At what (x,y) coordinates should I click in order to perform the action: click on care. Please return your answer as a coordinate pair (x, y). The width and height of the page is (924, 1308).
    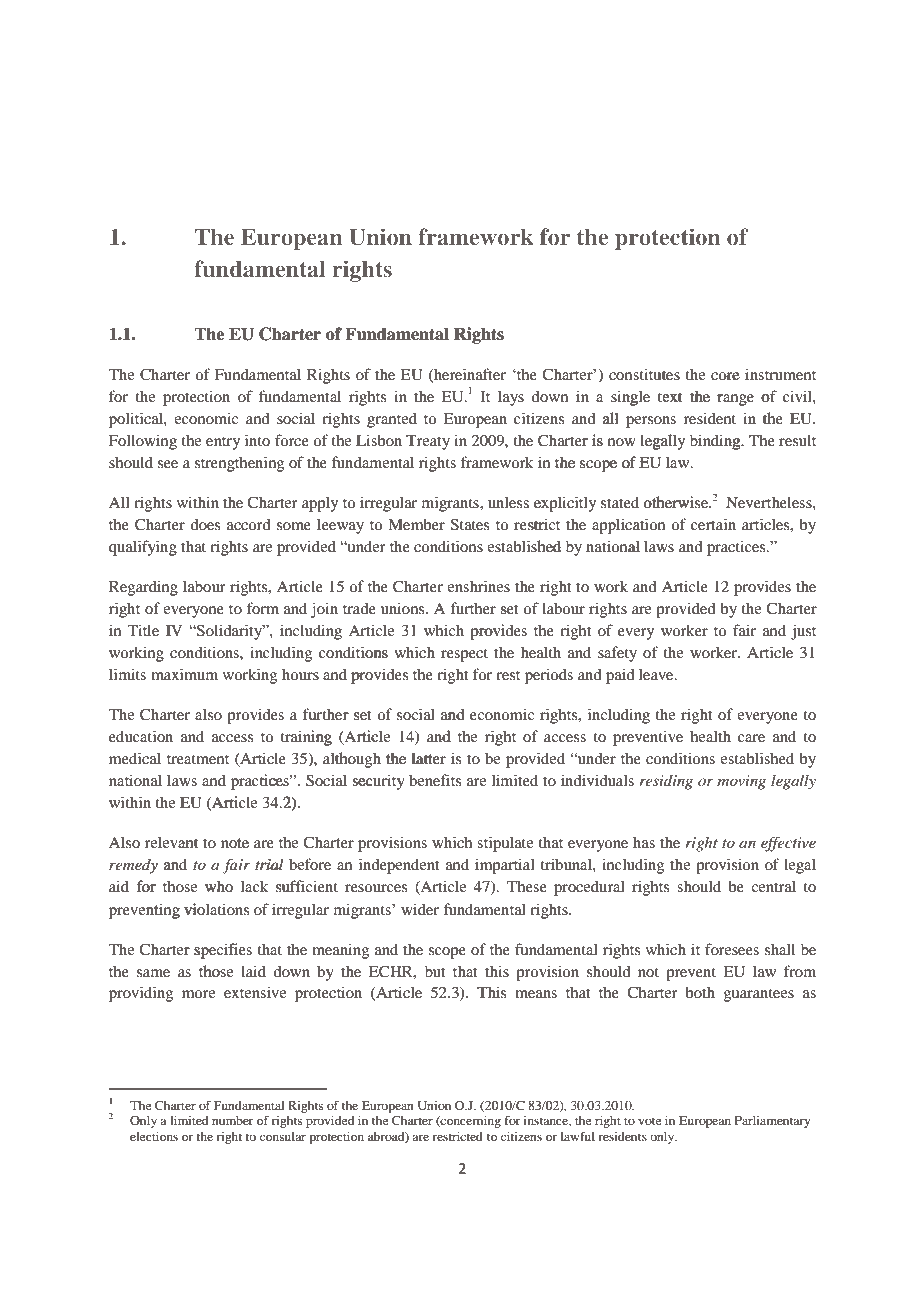
    Looking at the image, I should click on (751, 738).
